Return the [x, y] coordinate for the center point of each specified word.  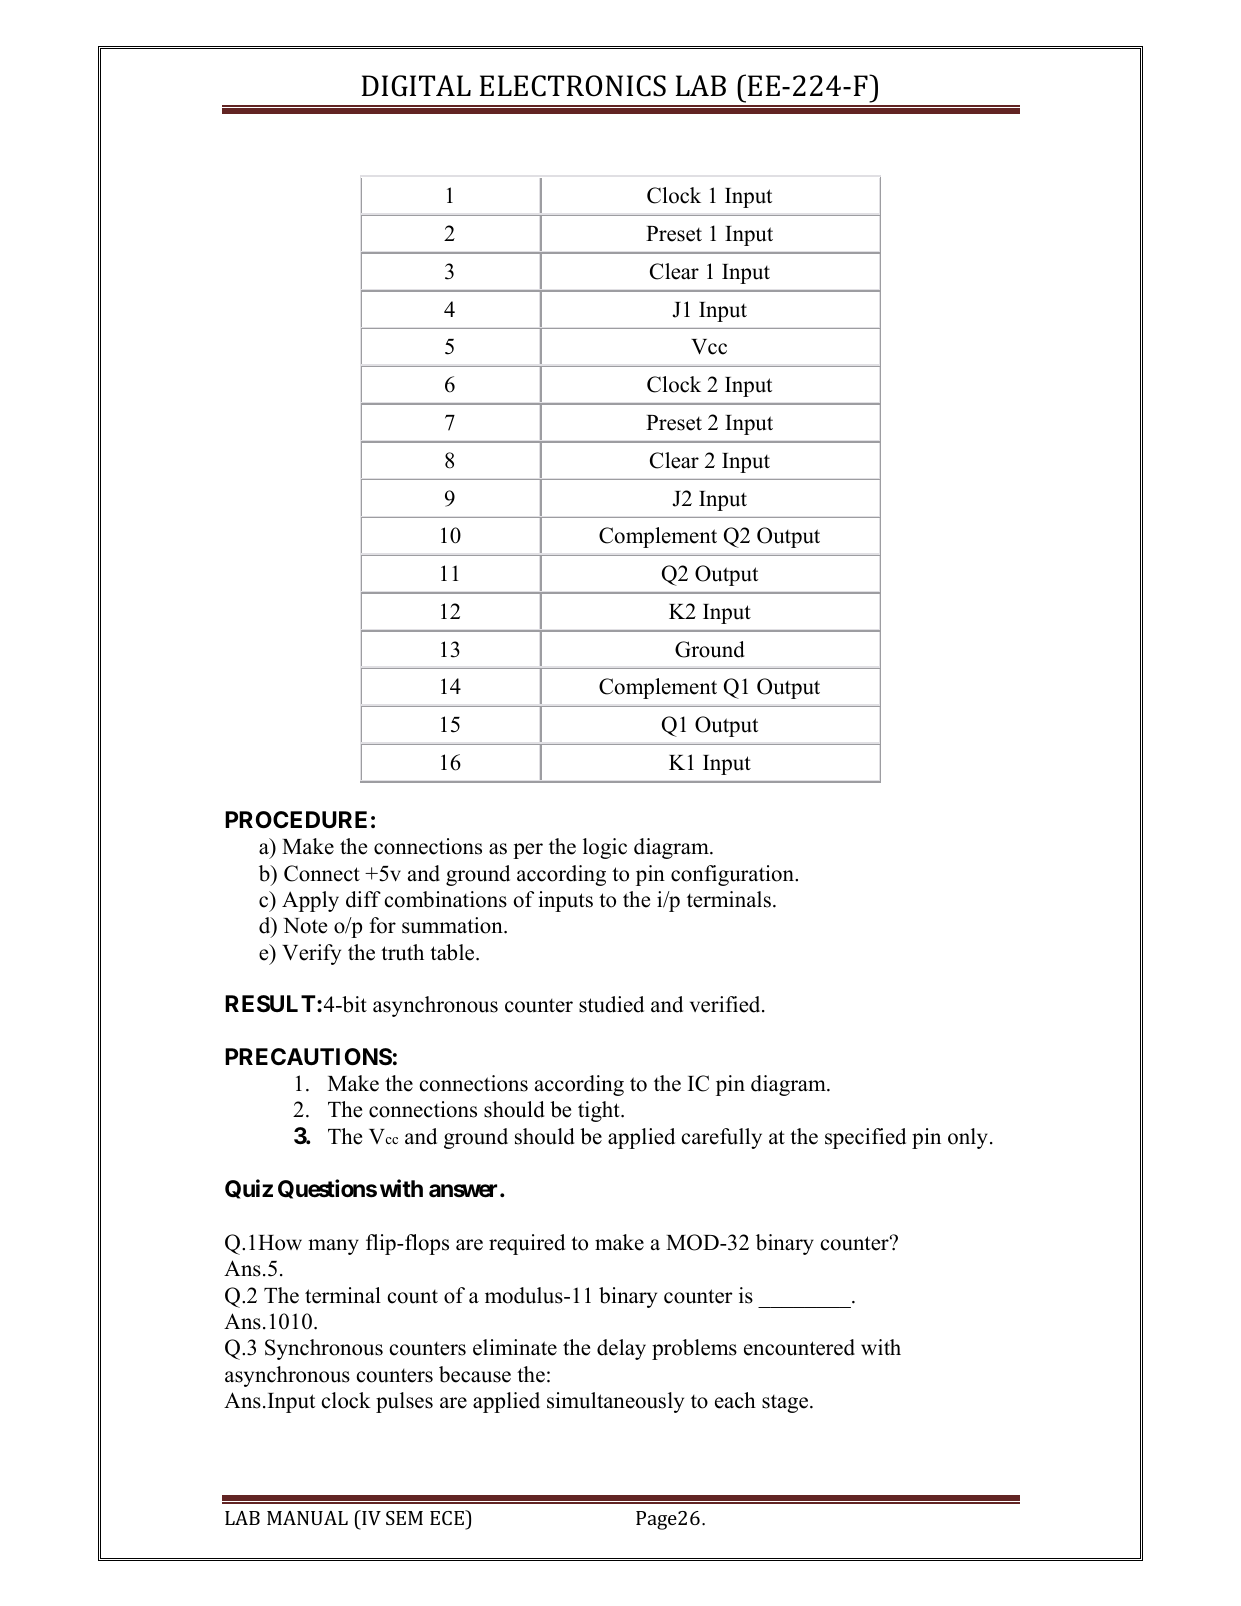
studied [611, 1004]
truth [402, 952]
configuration [734, 875]
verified [726, 1004]
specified [865, 1138]
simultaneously [615, 1402]
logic [605, 848]
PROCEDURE [296, 820]
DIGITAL [416, 86]
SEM [404, 1518]
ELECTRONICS [573, 86]
